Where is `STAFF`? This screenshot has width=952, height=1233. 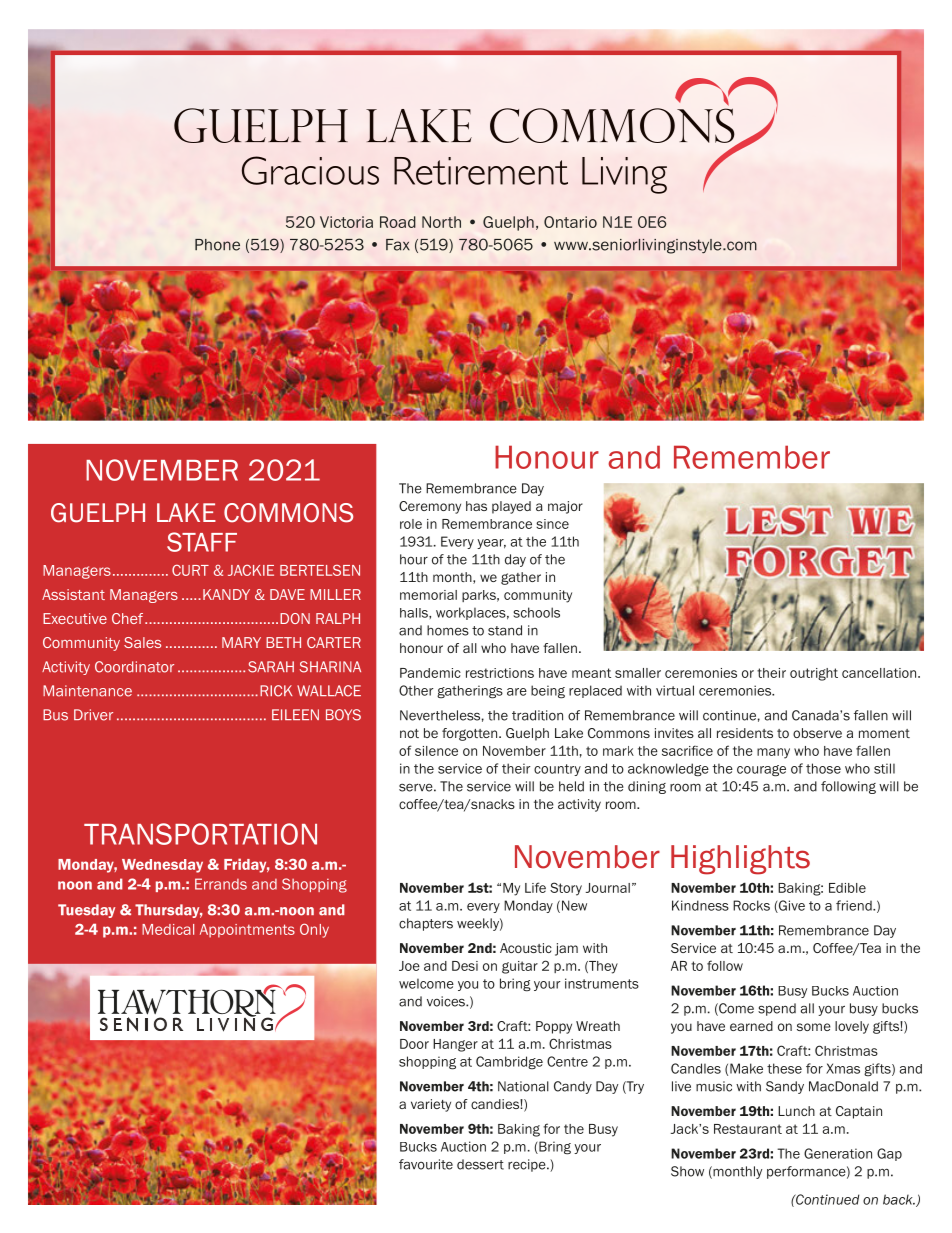
STAFF is located at coordinates (202, 542).
